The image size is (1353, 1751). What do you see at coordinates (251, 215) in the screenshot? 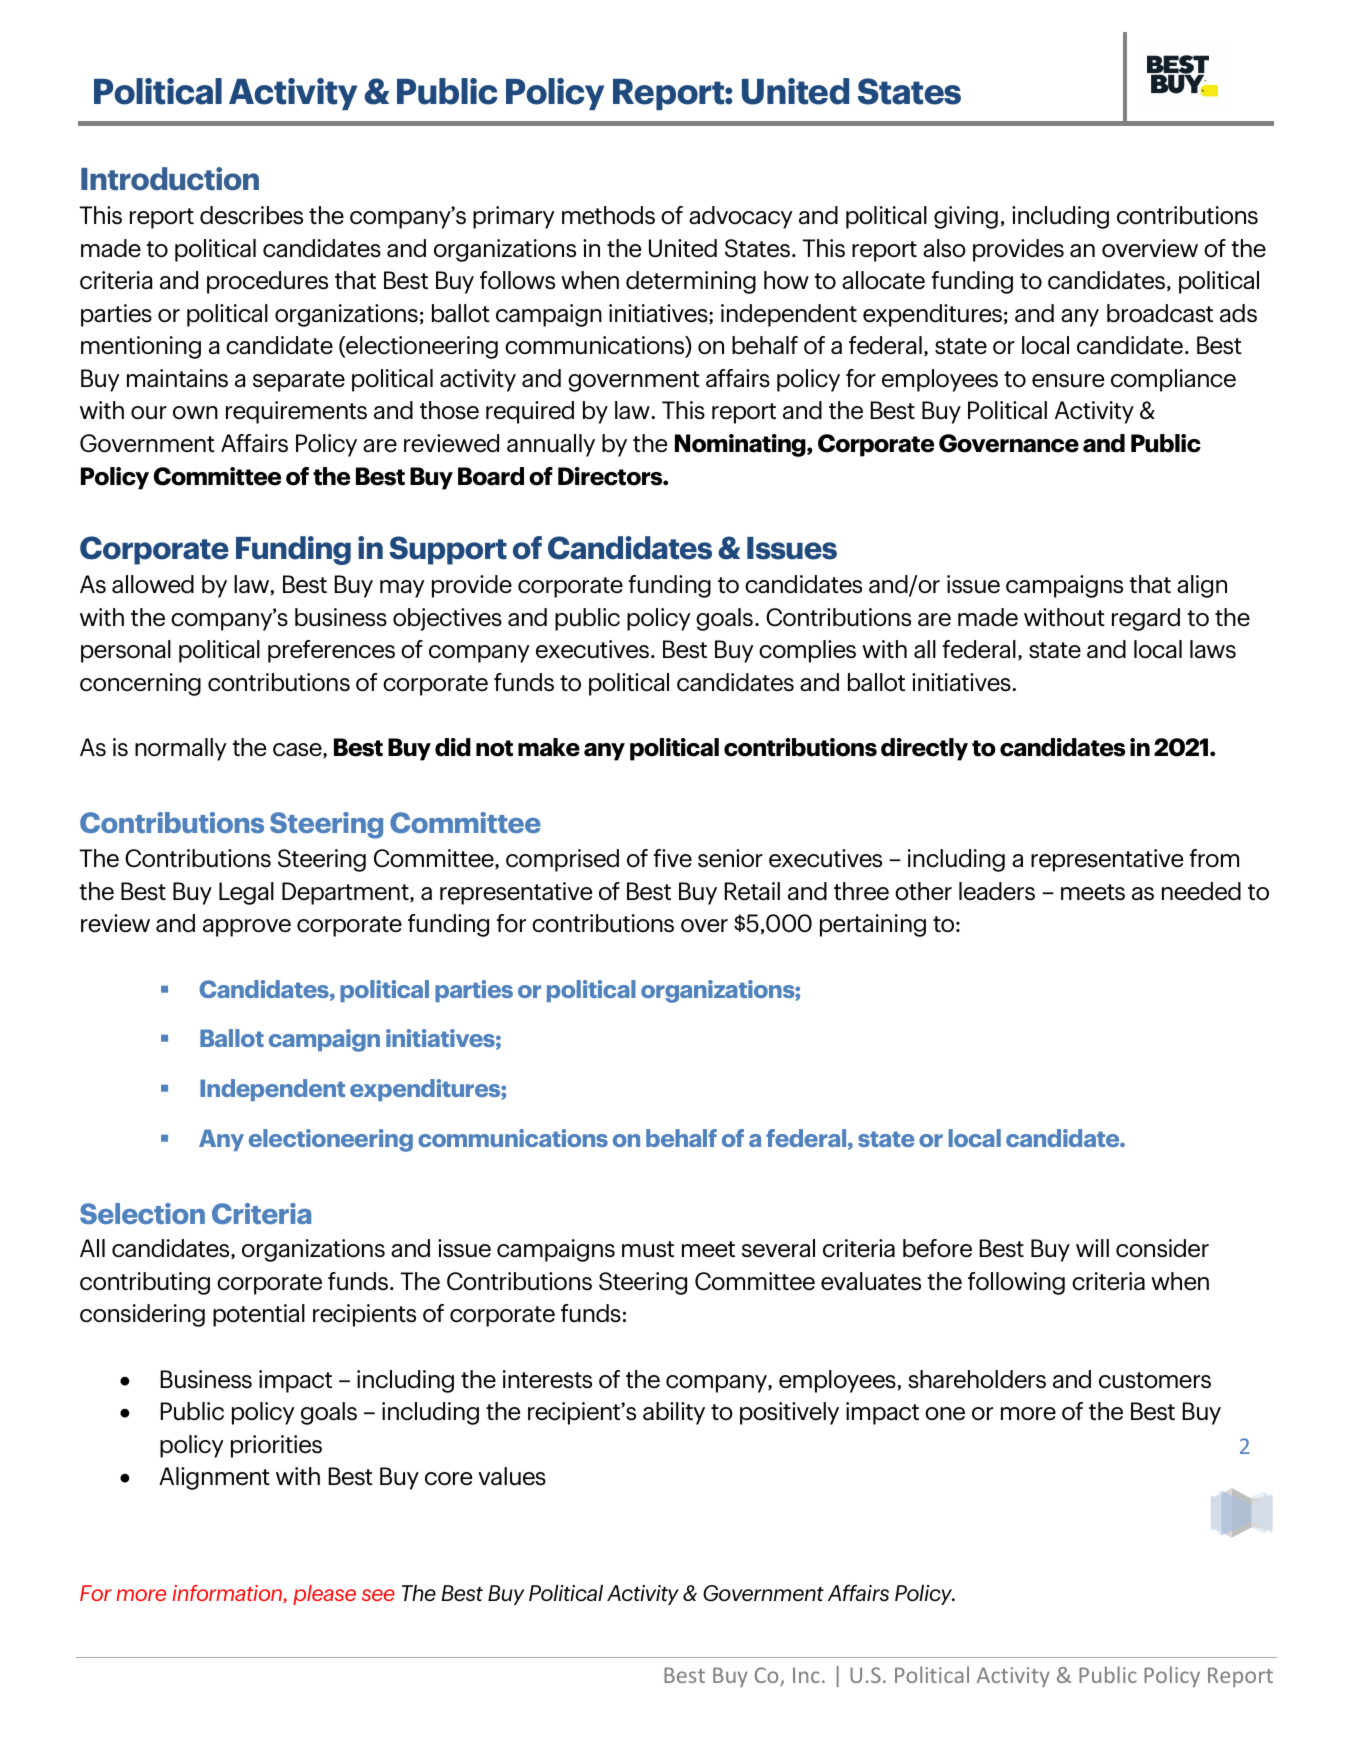
I see `describes` at bounding box center [251, 215].
